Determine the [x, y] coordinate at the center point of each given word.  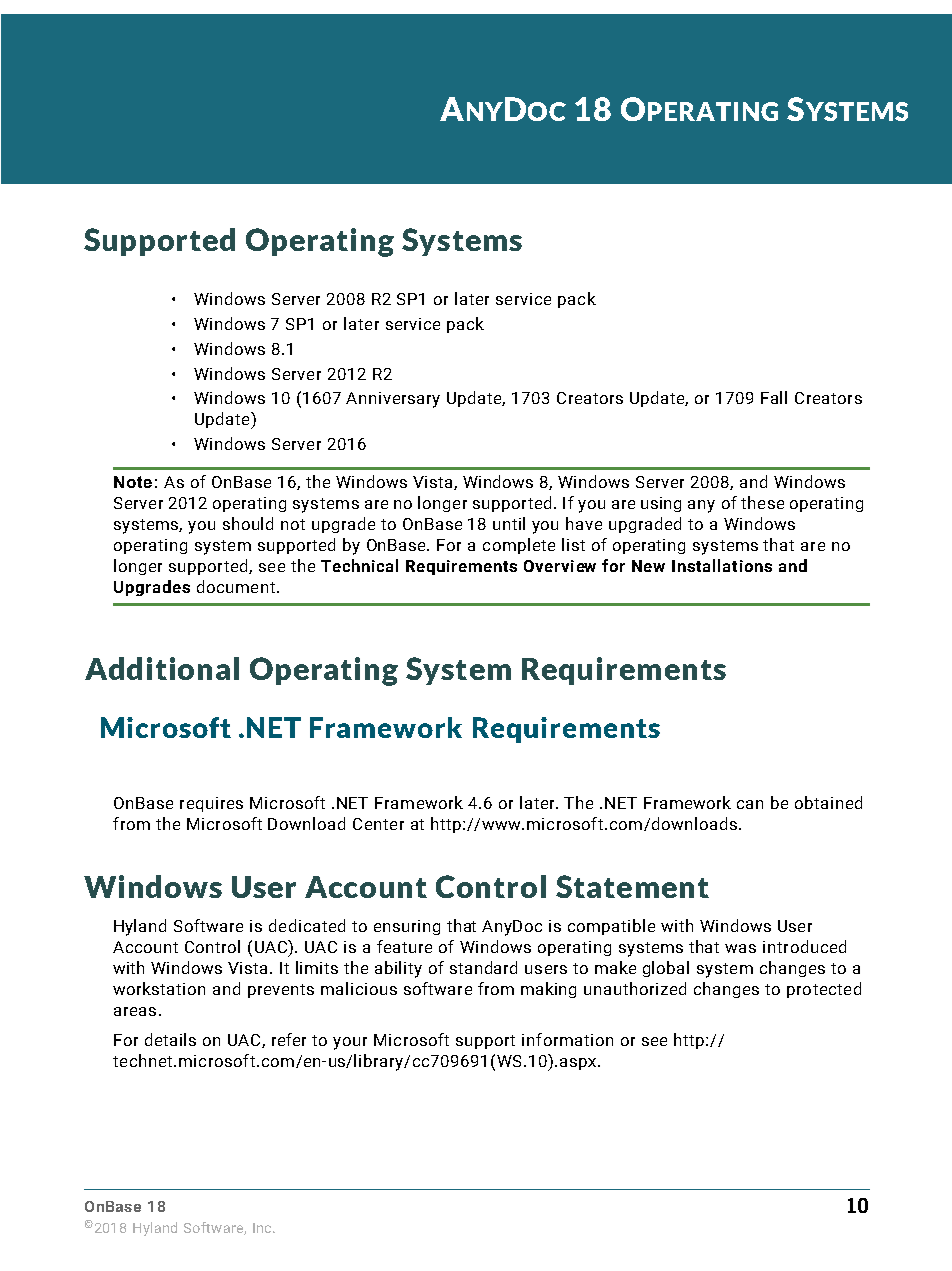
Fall [774, 397]
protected [824, 990]
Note [133, 482]
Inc [263, 1228]
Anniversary [393, 400]
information [567, 1039]
